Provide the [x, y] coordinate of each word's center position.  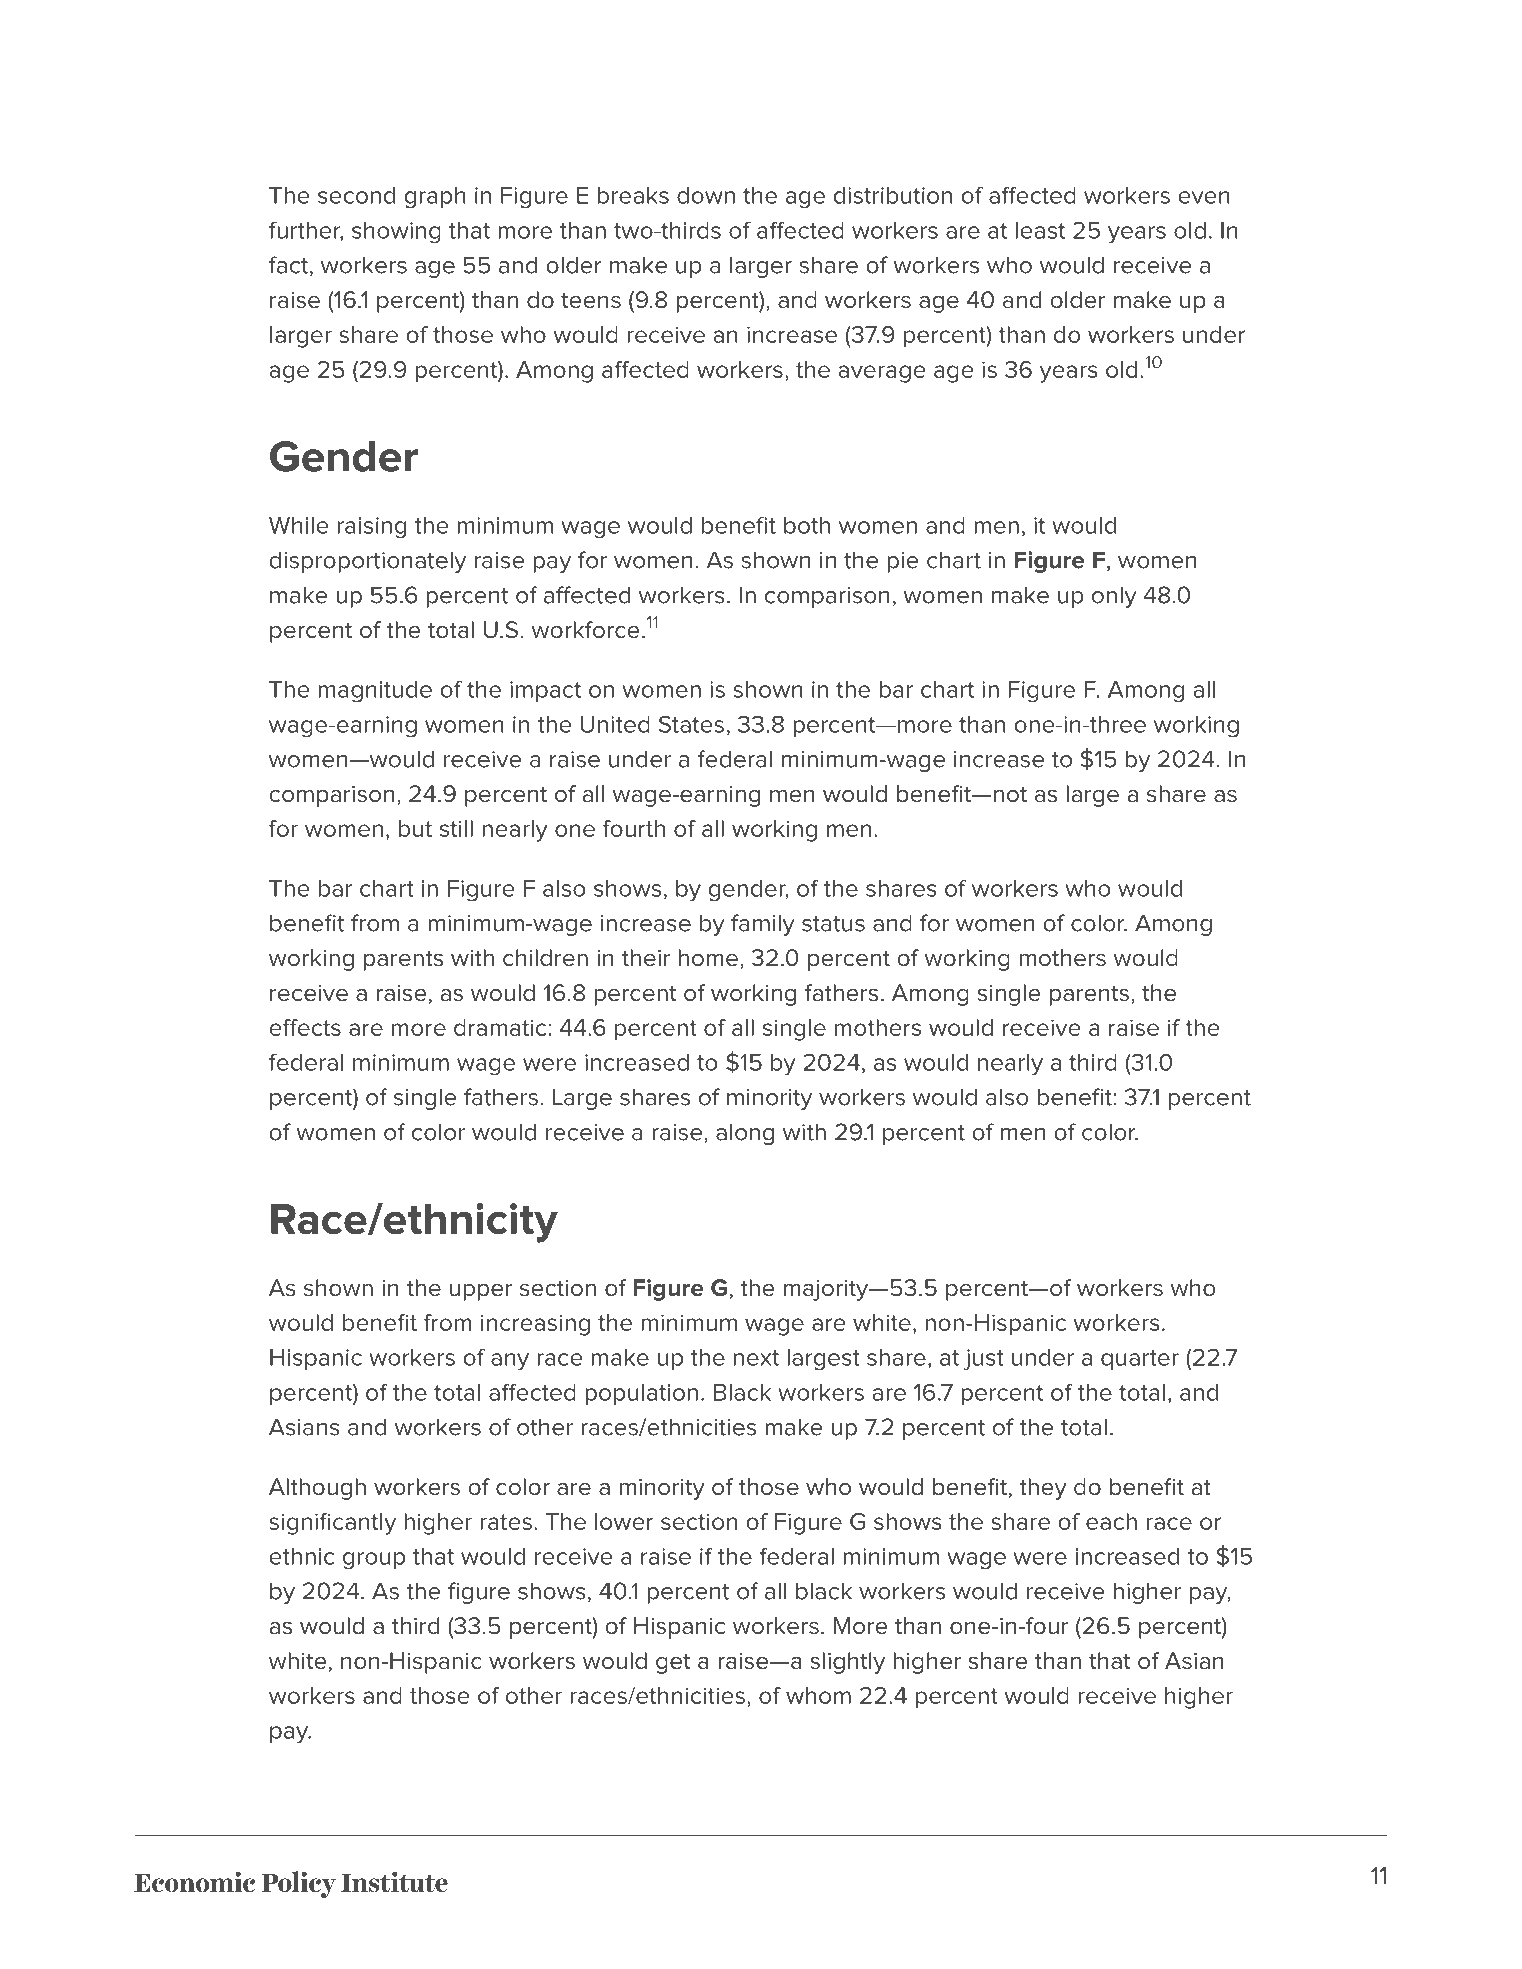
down [706, 195]
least [1040, 230]
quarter [1140, 1360]
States [691, 724]
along [745, 1134]
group [374, 1561]
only [1114, 597]
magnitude [375, 692]
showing [396, 232]
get [673, 1663]
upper [481, 1292]
